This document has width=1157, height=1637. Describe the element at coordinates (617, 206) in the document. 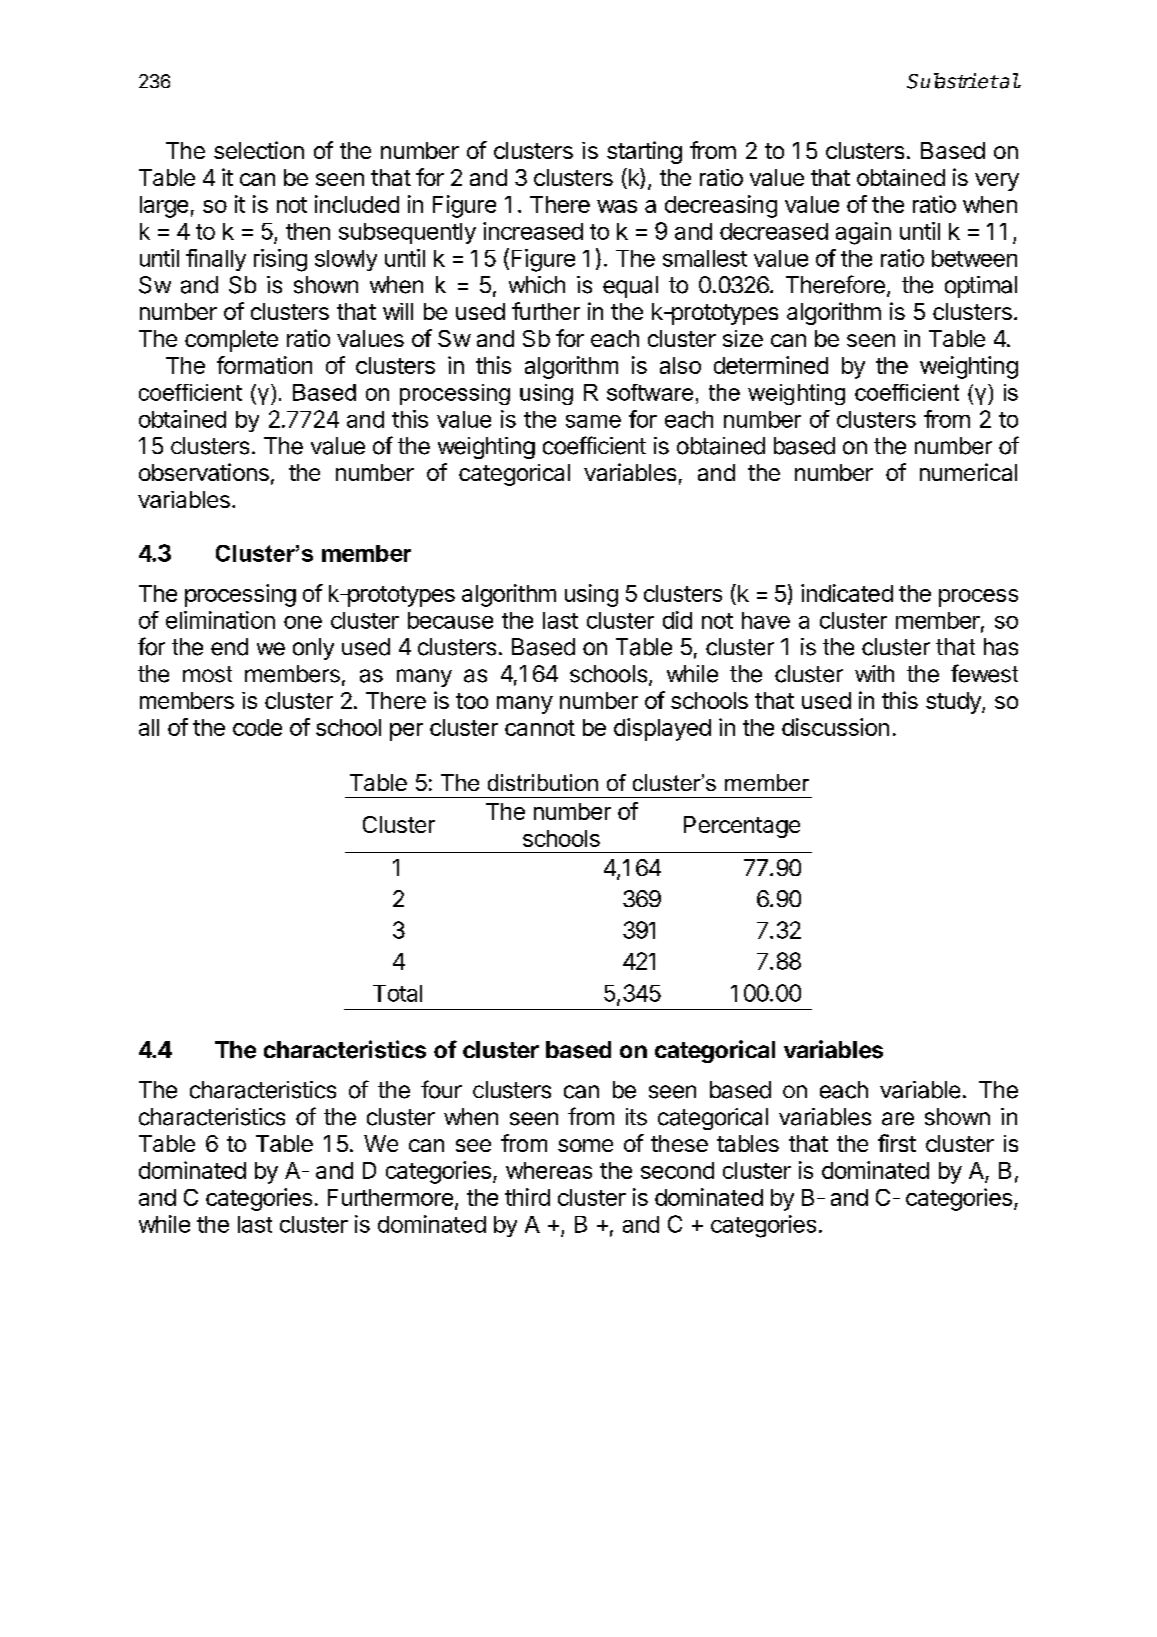

I see `was` at that location.
